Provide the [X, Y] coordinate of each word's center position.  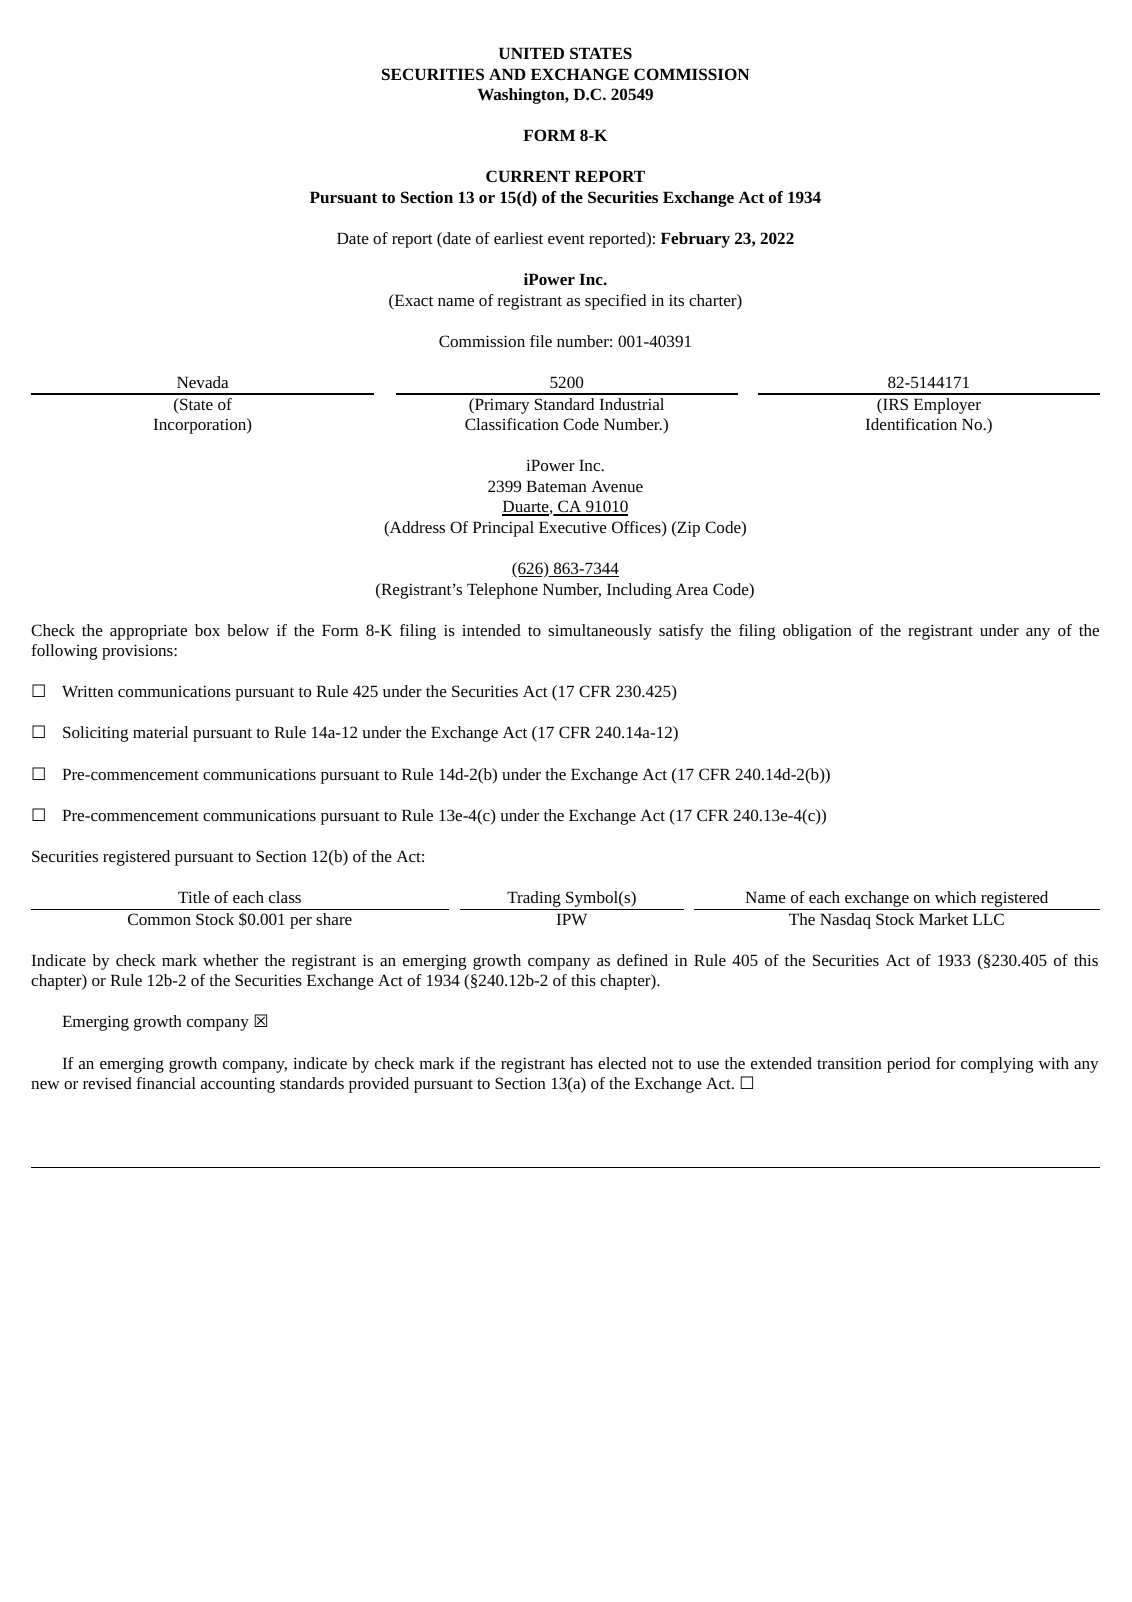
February [695, 240]
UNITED [531, 53]
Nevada [202, 382]
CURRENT [528, 176]
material [160, 732]
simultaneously [600, 632]
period [908, 1065]
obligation [817, 632]
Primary [501, 406]
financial [166, 1083]
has [581, 1063]
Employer [947, 406]
